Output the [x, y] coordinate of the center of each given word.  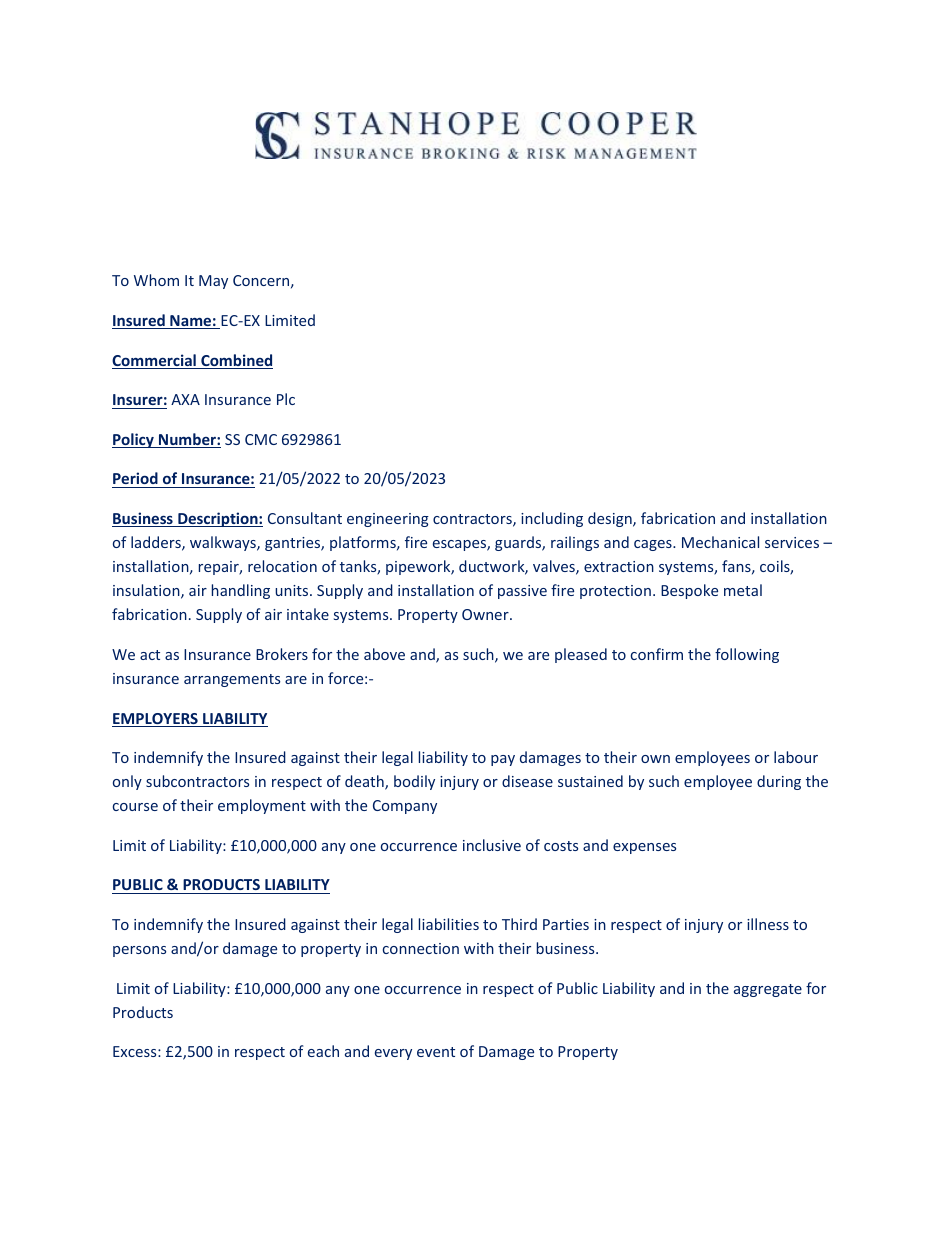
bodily [414, 782]
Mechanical [720, 542]
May [213, 282]
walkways [224, 543]
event [436, 1052]
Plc [286, 399]
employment [262, 806]
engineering [388, 520]
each [323, 1051]
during [779, 782]
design [611, 519]
